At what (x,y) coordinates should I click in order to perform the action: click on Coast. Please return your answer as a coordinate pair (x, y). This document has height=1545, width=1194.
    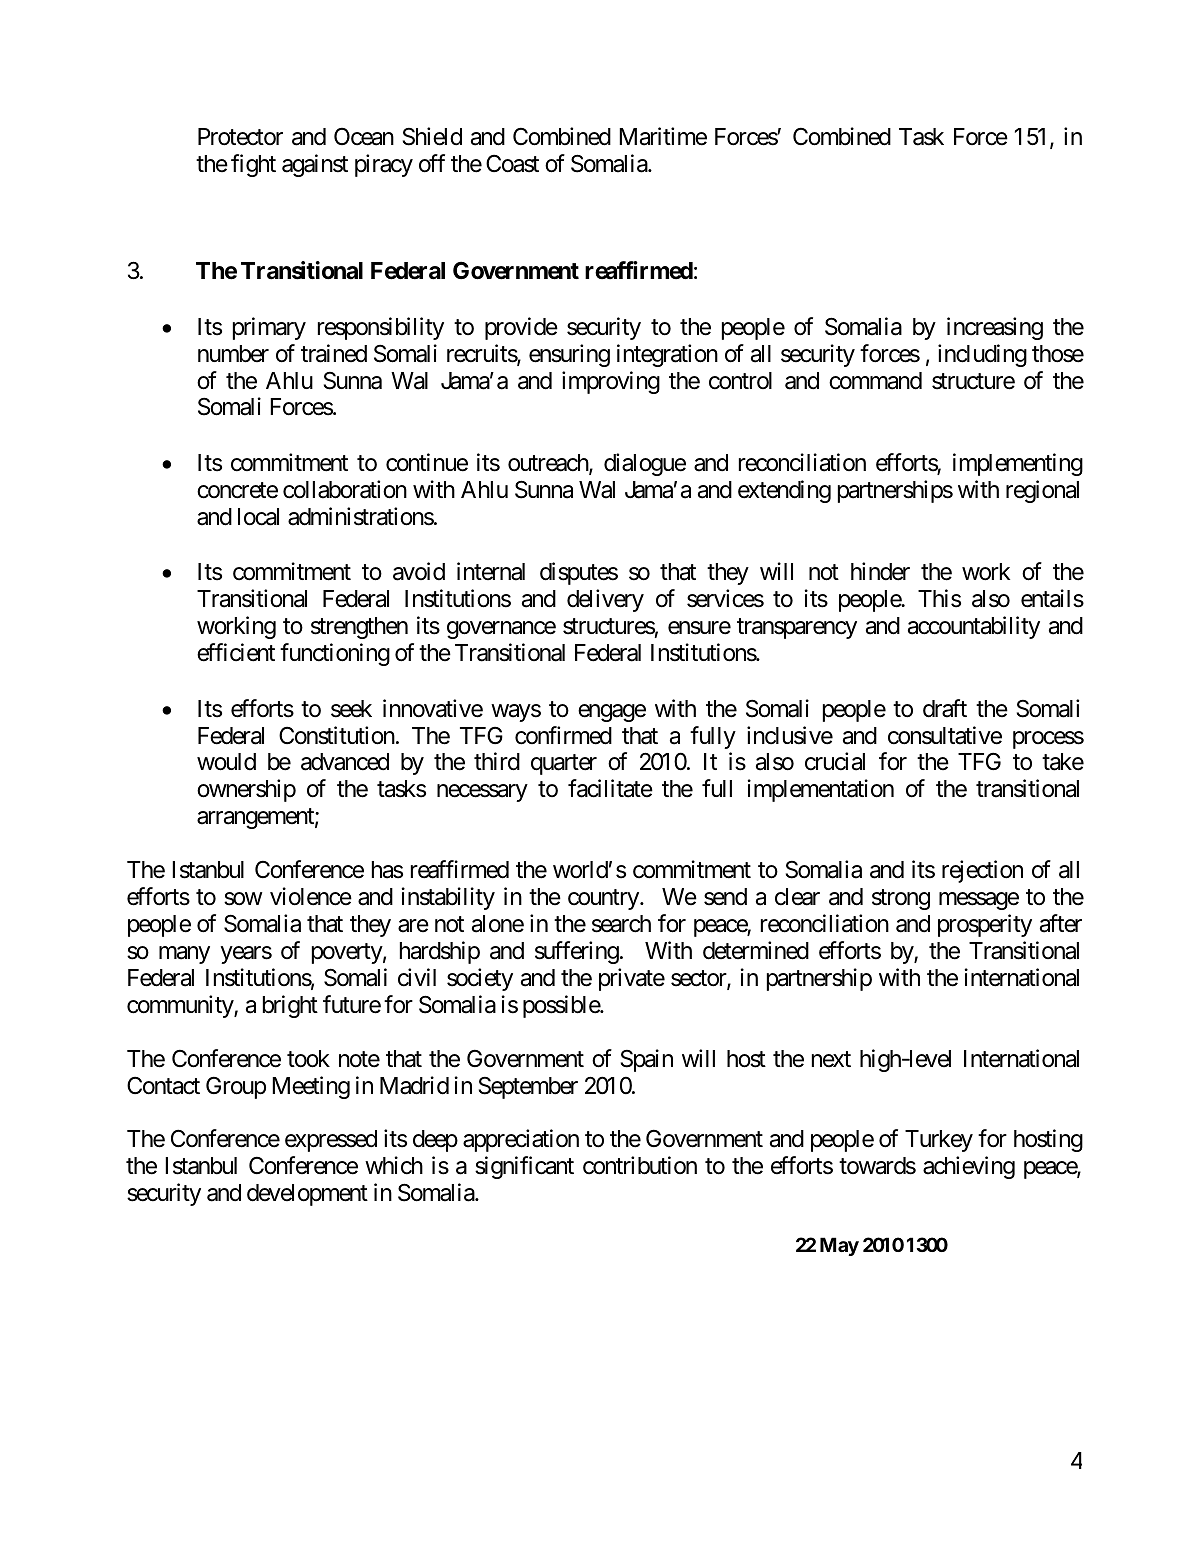
    Looking at the image, I should click on (512, 163).
